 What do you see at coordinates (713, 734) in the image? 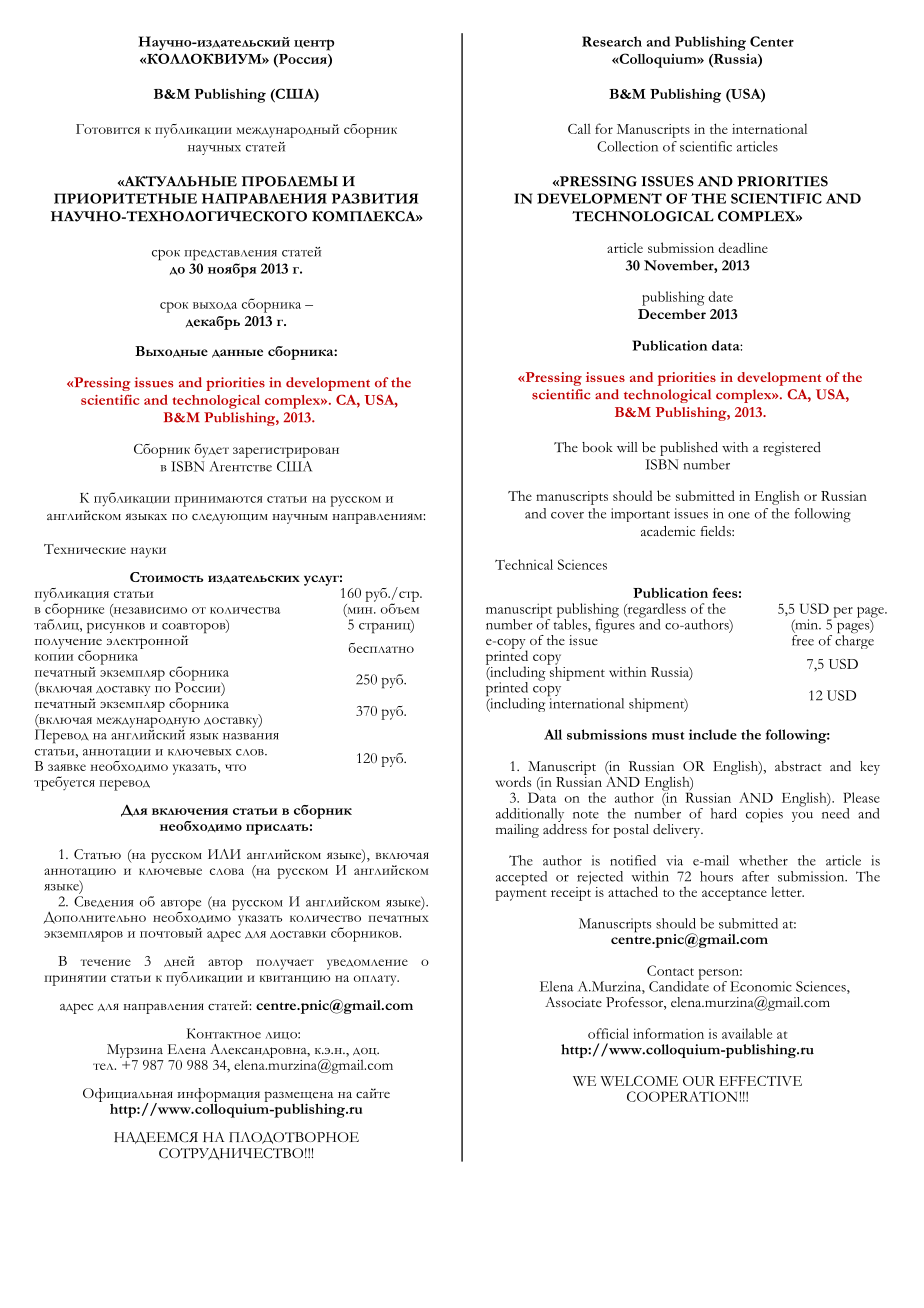
I see `include` at bounding box center [713, 734].
